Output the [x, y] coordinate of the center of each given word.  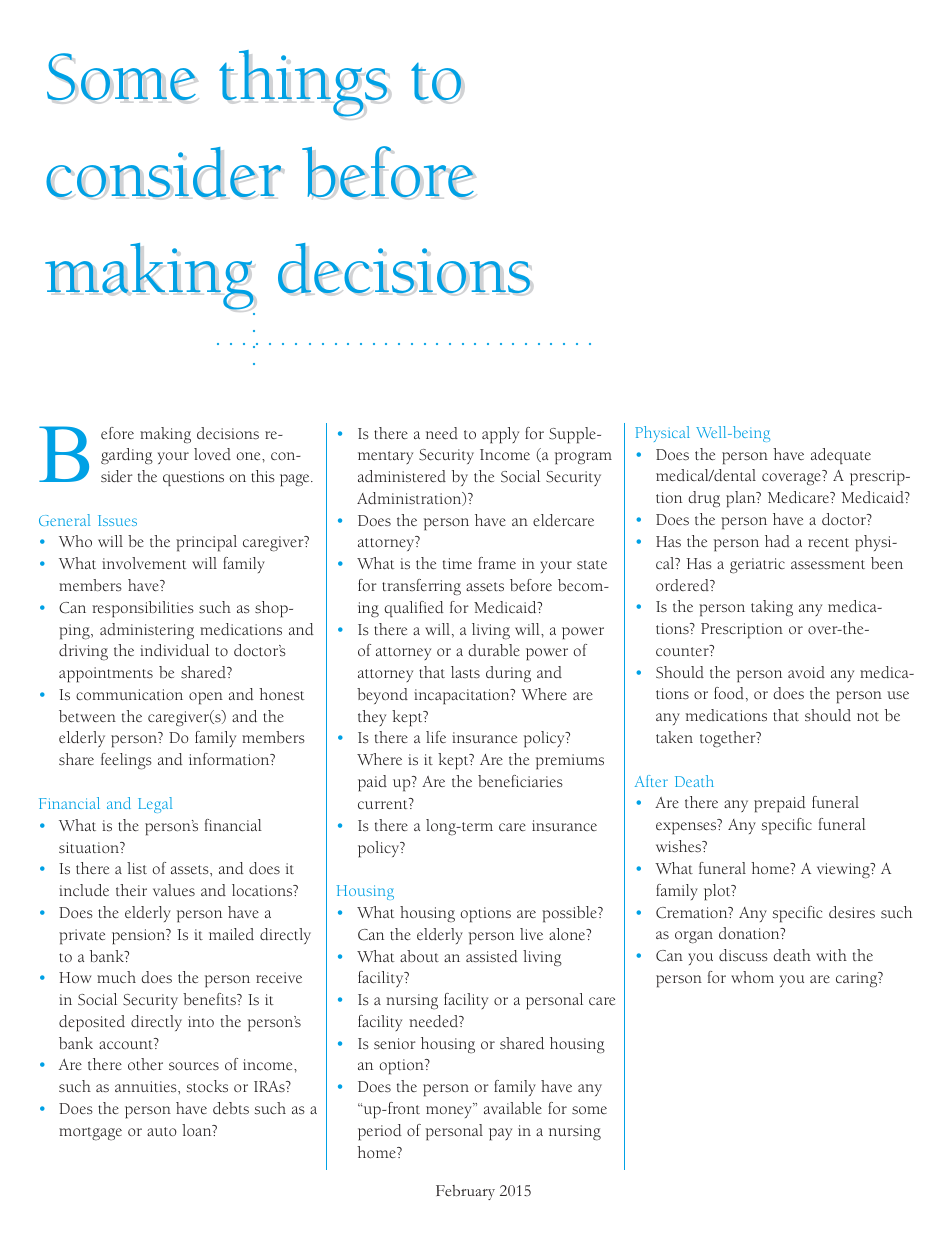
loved [212, 454]
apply [500, 435]
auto [162, 1131]
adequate [841, 456]
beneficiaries [520, 781]
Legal [155, 805]
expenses [687, 828]
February [465, 1192]
